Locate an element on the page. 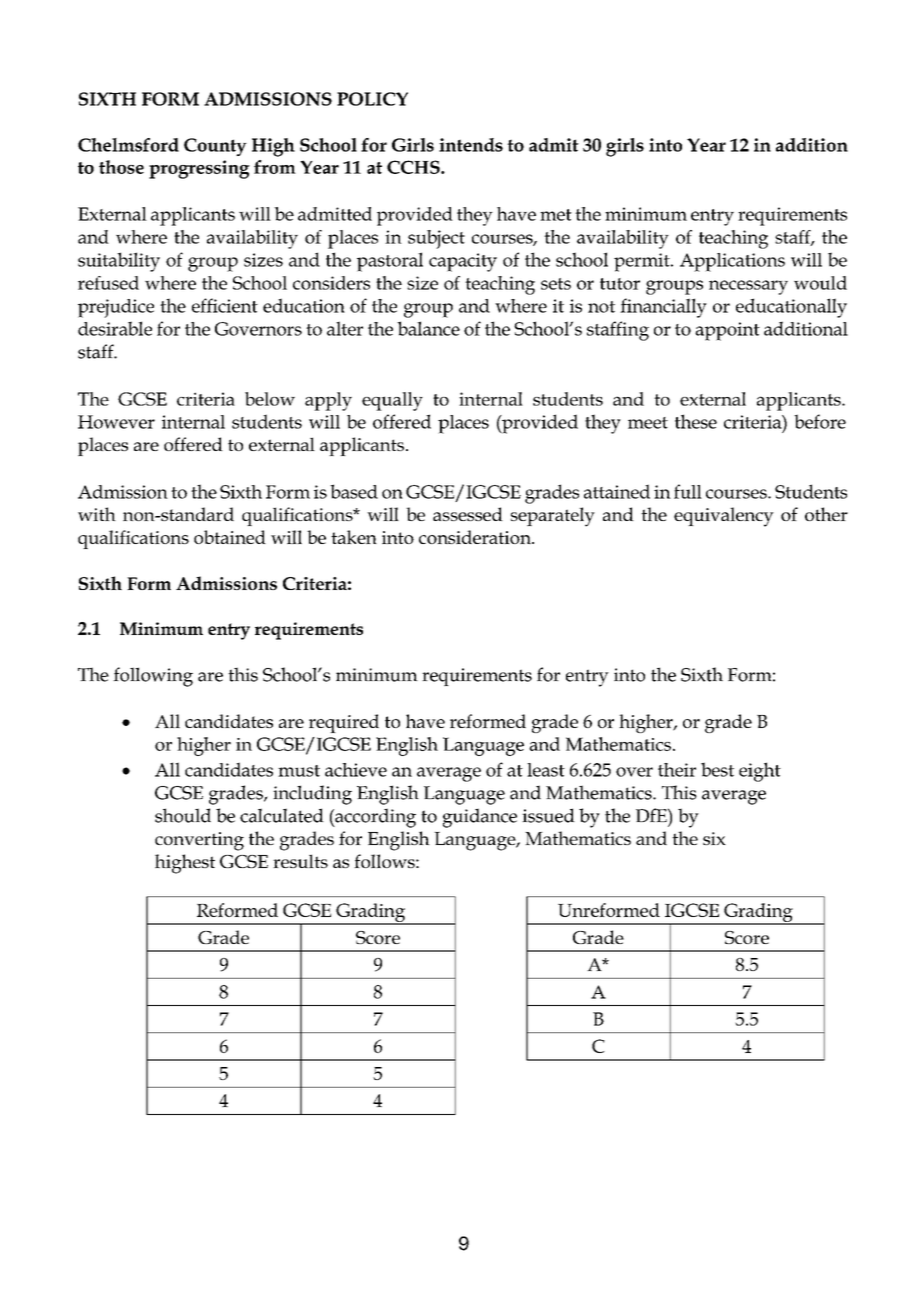  desirable is located at coordinates (115, 328).
